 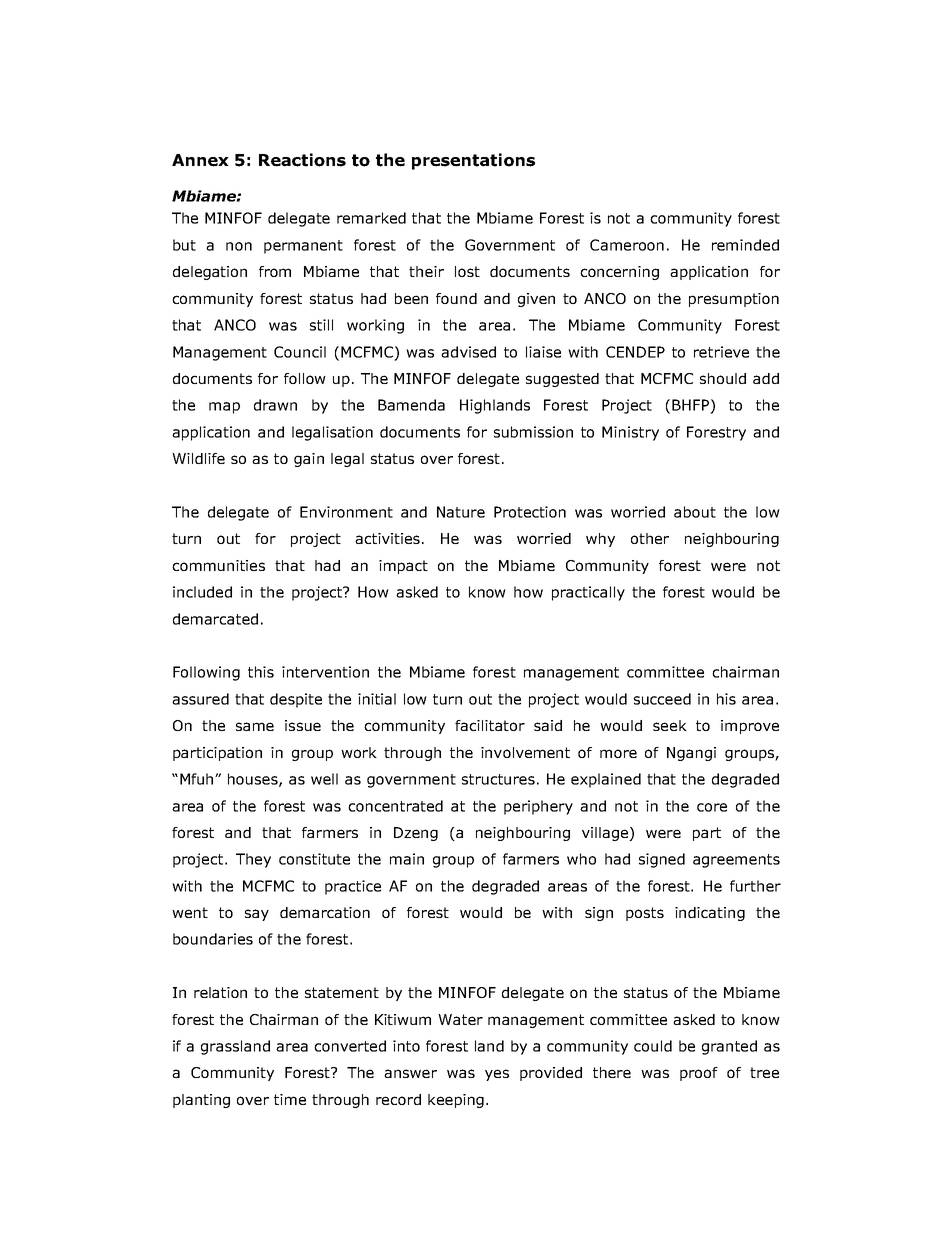 I want to click on Reactions, so click(x=302, y=160).
